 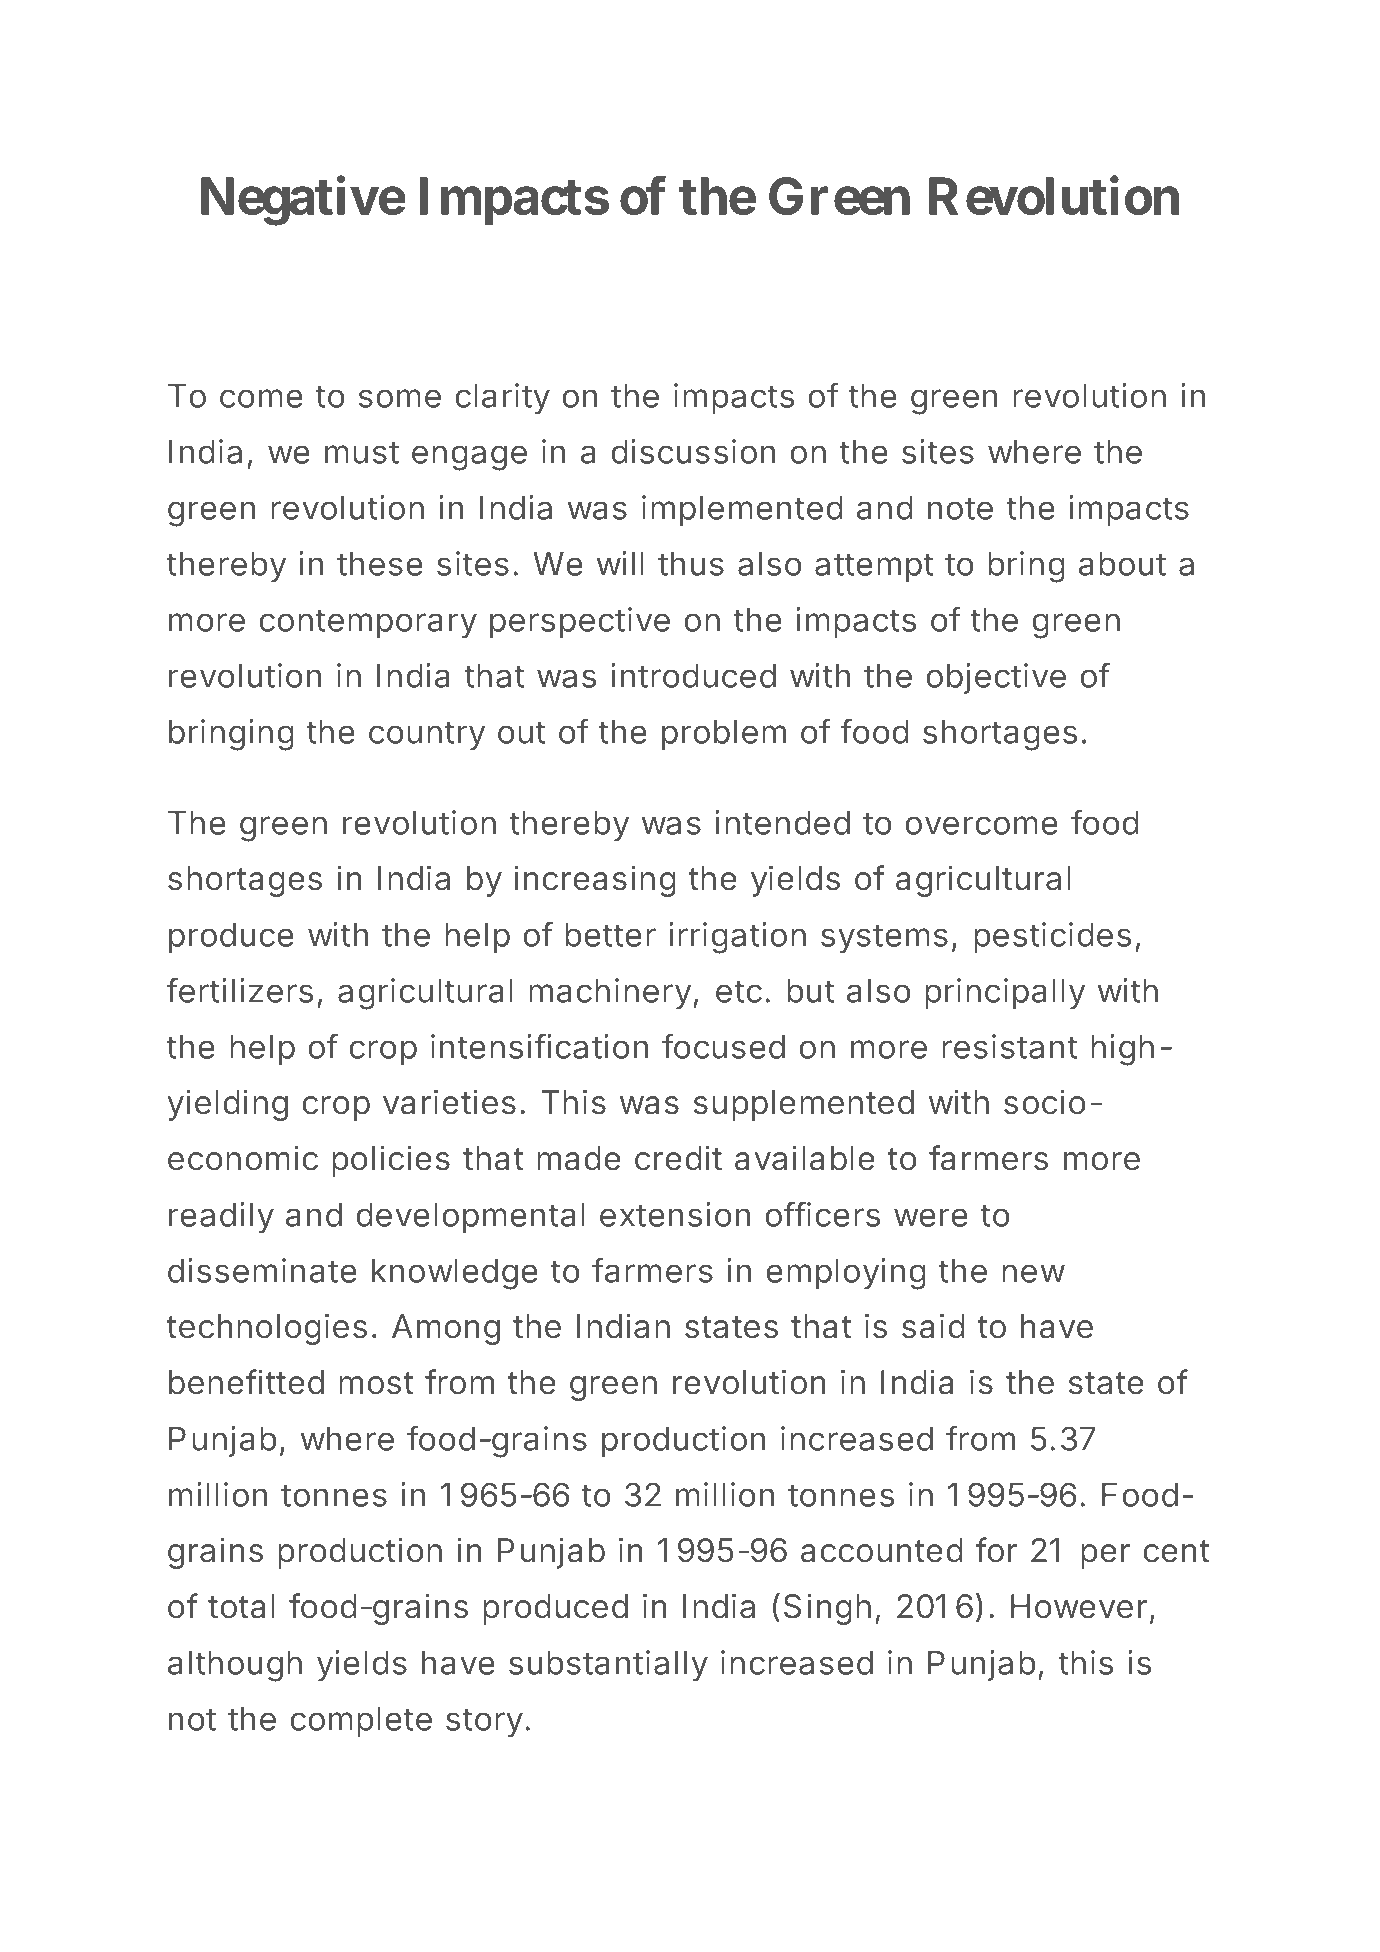 What do you see at coordinates (723, 1046) in the page?
I see `focused` at bounding box center [723, 1046].
